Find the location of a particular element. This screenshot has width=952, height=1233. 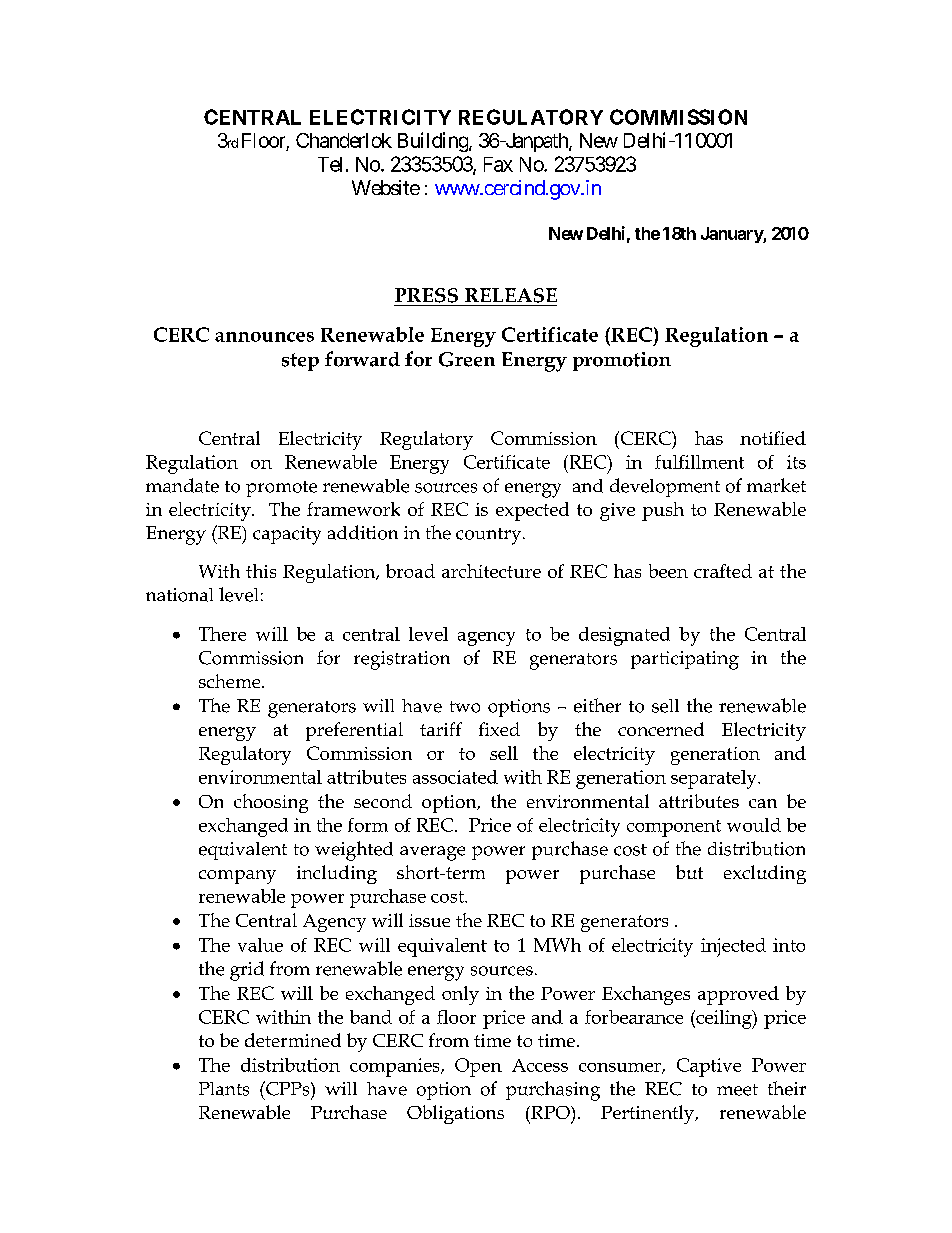

Fax is located at coordinates (498, 164).
